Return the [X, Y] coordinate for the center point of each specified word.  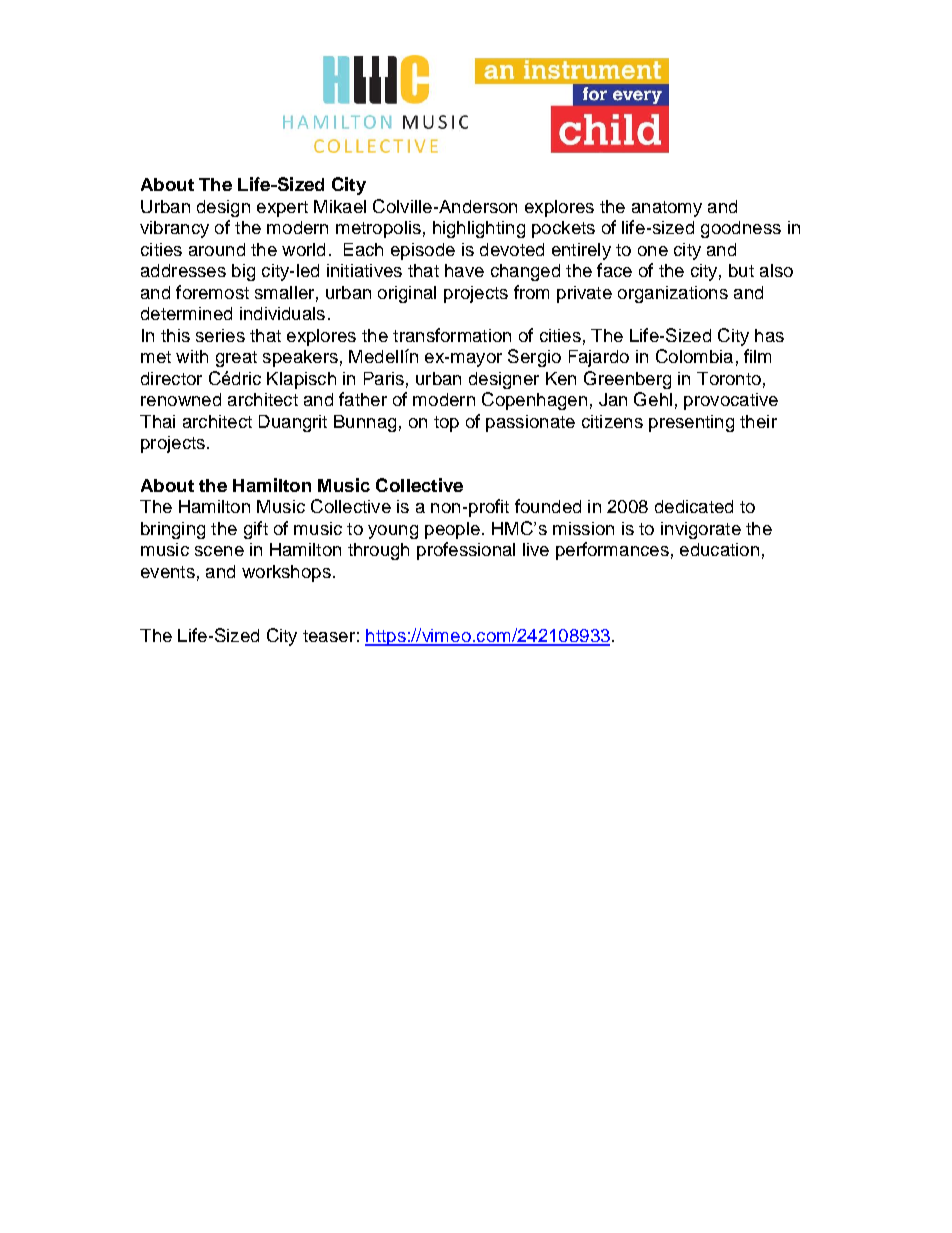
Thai [157, 421]
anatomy [667, 209]
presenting [691, 423]
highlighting [479, 229]
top [446, 424]
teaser [329, 636]
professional [466, 551]
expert [282, 209]
